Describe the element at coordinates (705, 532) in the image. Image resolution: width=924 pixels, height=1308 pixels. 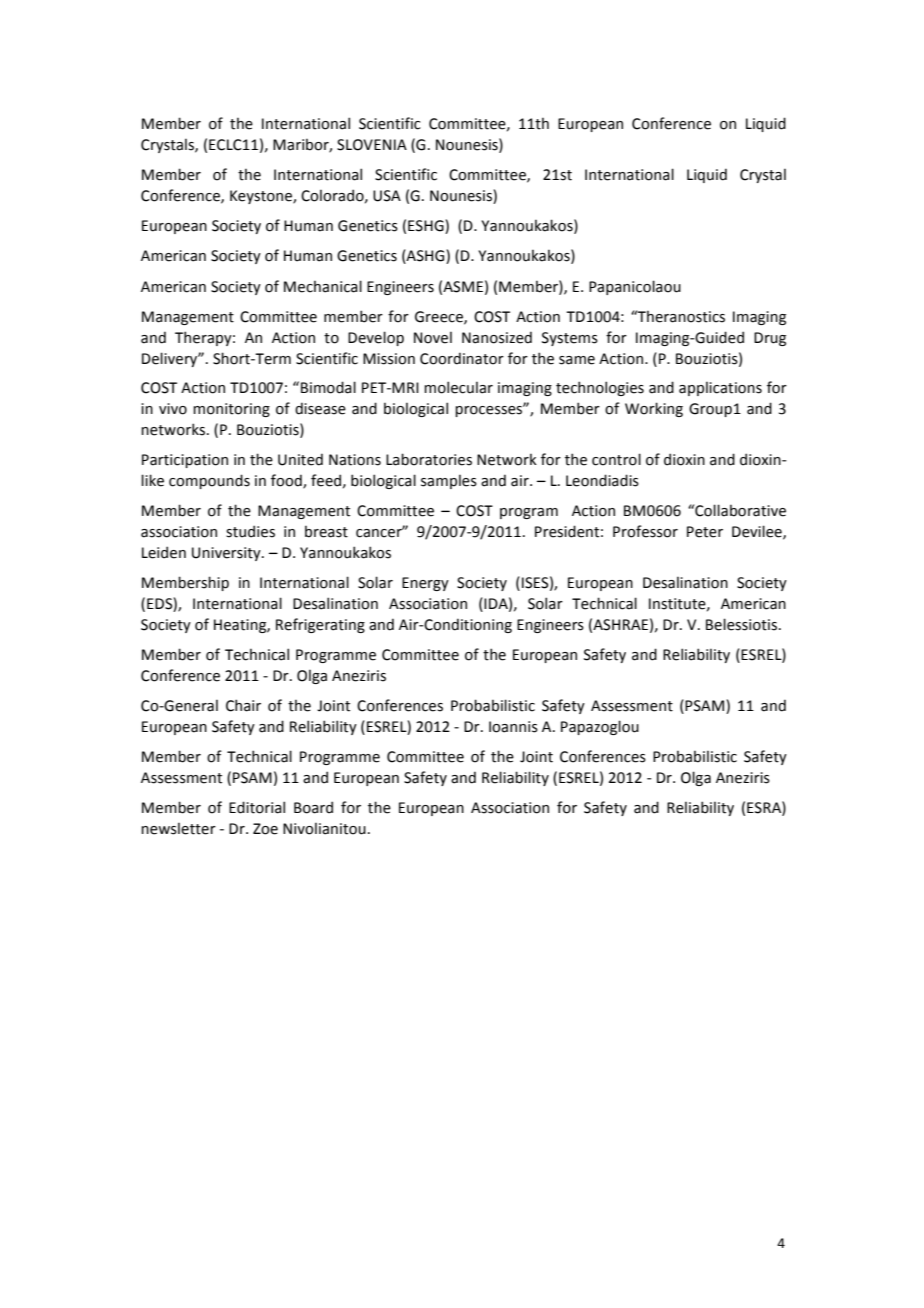
I see `Peter` at that location.
